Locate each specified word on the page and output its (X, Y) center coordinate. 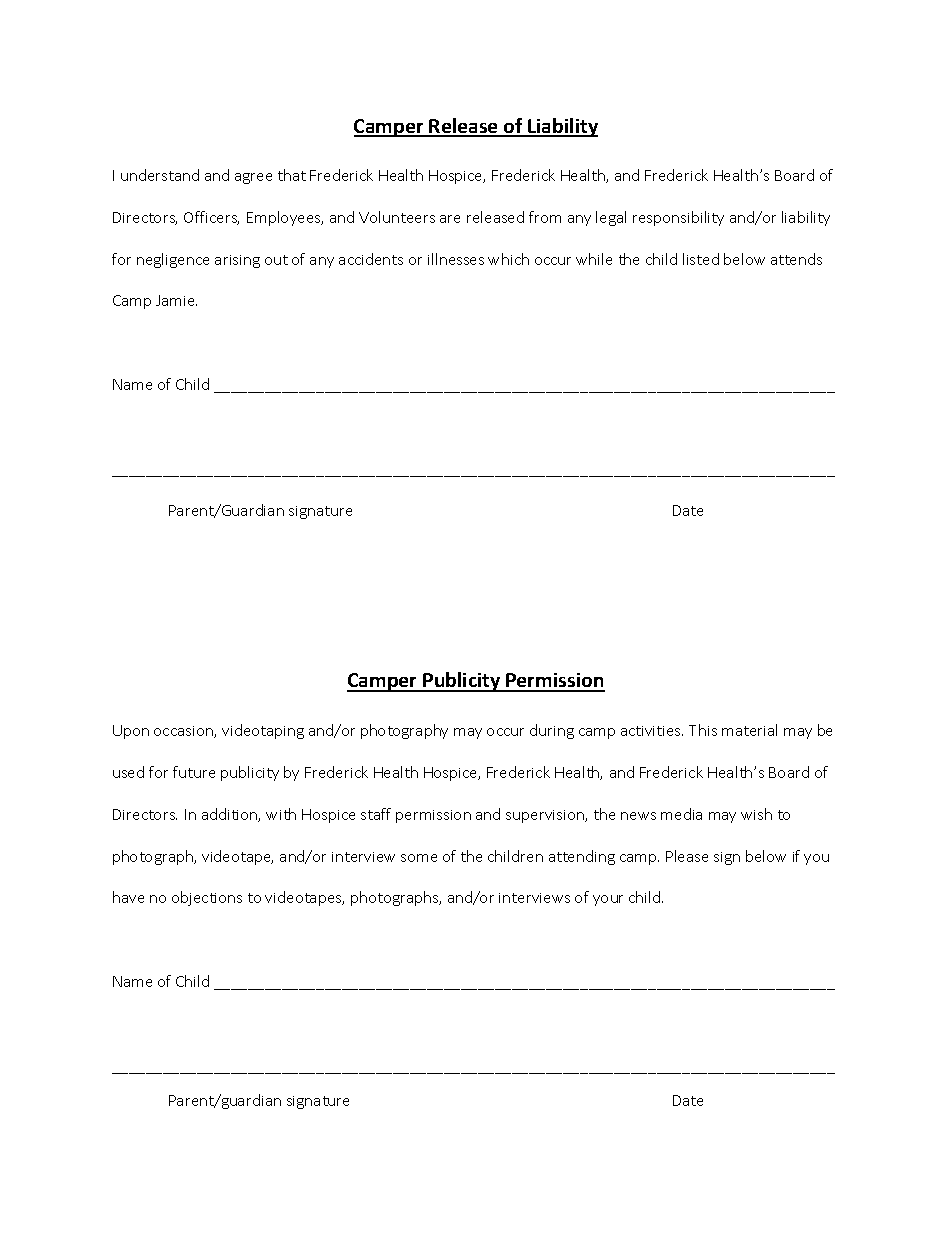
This (703, 730)
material (749, 730)
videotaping (263, 731)
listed (701, 259)
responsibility (678, 218)
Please (687, 856)
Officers (211, 218)
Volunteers (397, 217)
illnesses (456, 259)
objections (207, 898)
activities (652, 731)
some (419, 858)
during (552, 731)
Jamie (176, 300)
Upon (131, 732)
